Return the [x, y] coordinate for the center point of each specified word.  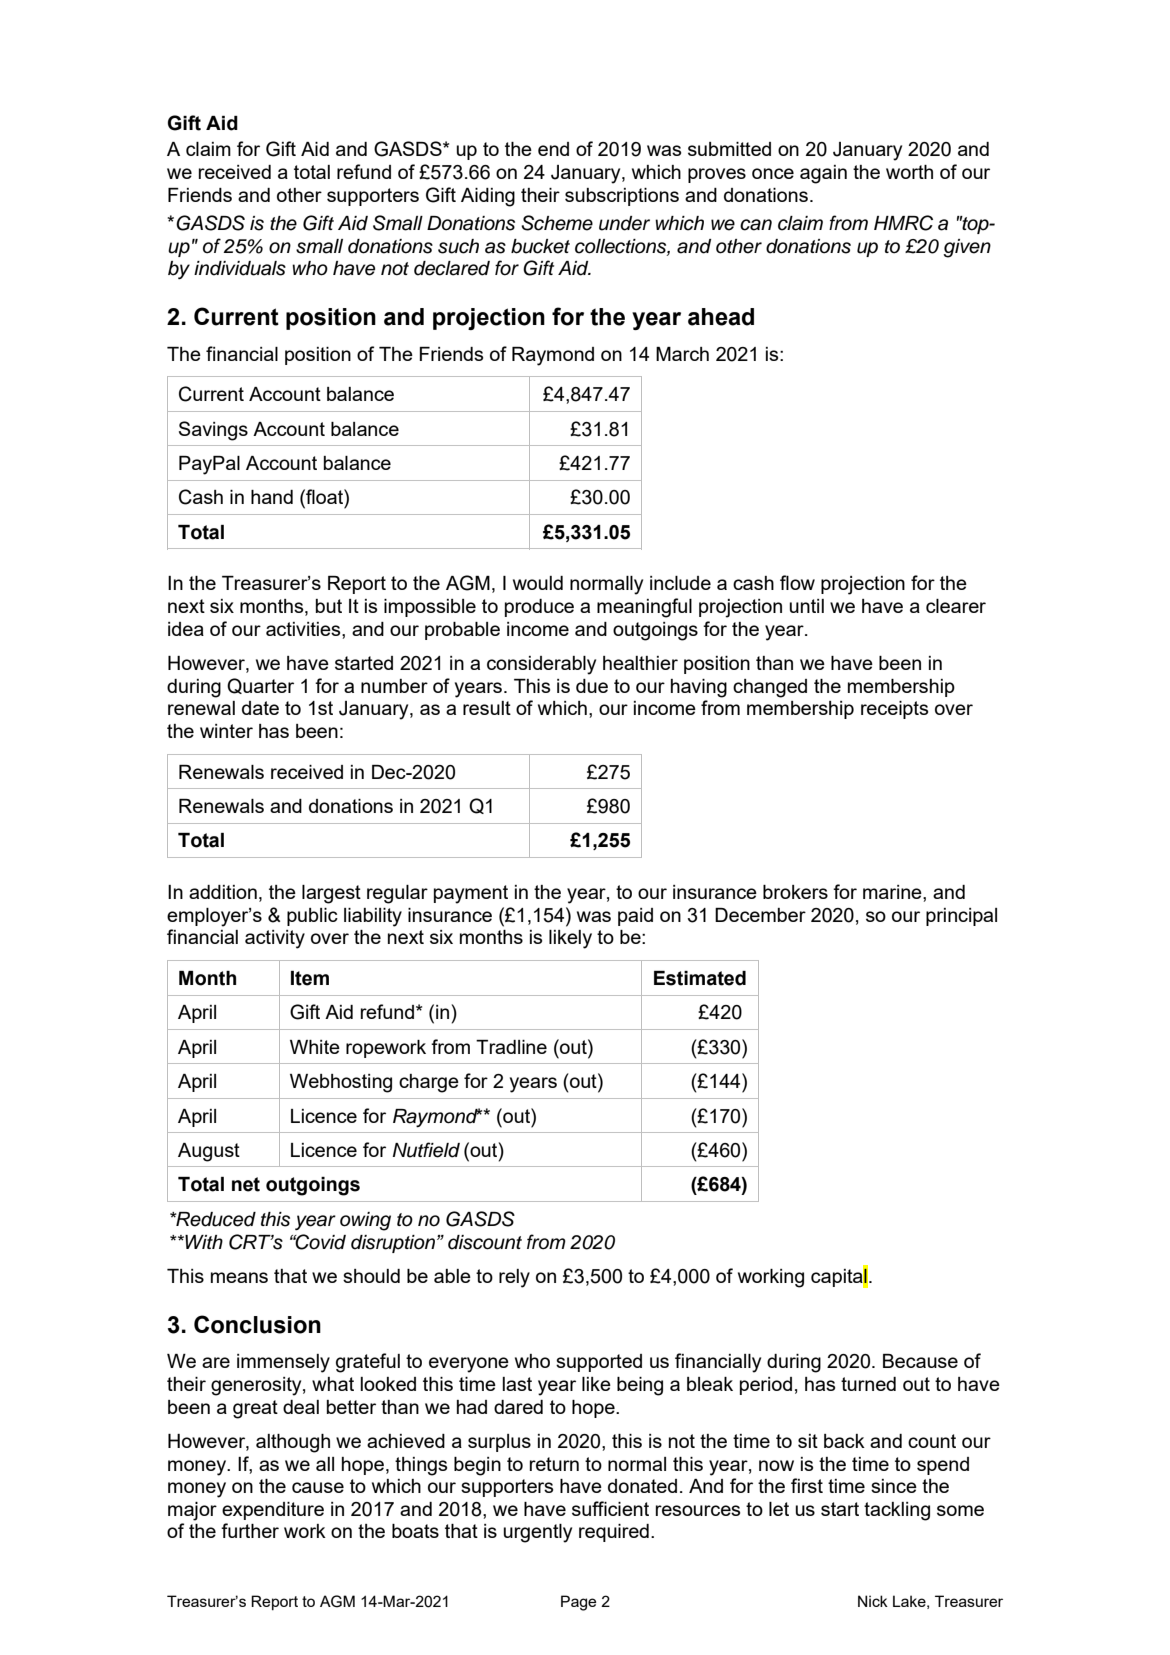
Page [578, 1603]
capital [839, 1277]
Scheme [557, 223]
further [250, 1530]
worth [909, 172]
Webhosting [341, 1083]
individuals [240, 268]
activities [304, 629]
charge [429, 1083]
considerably [541, 665]
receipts [894, 710]
